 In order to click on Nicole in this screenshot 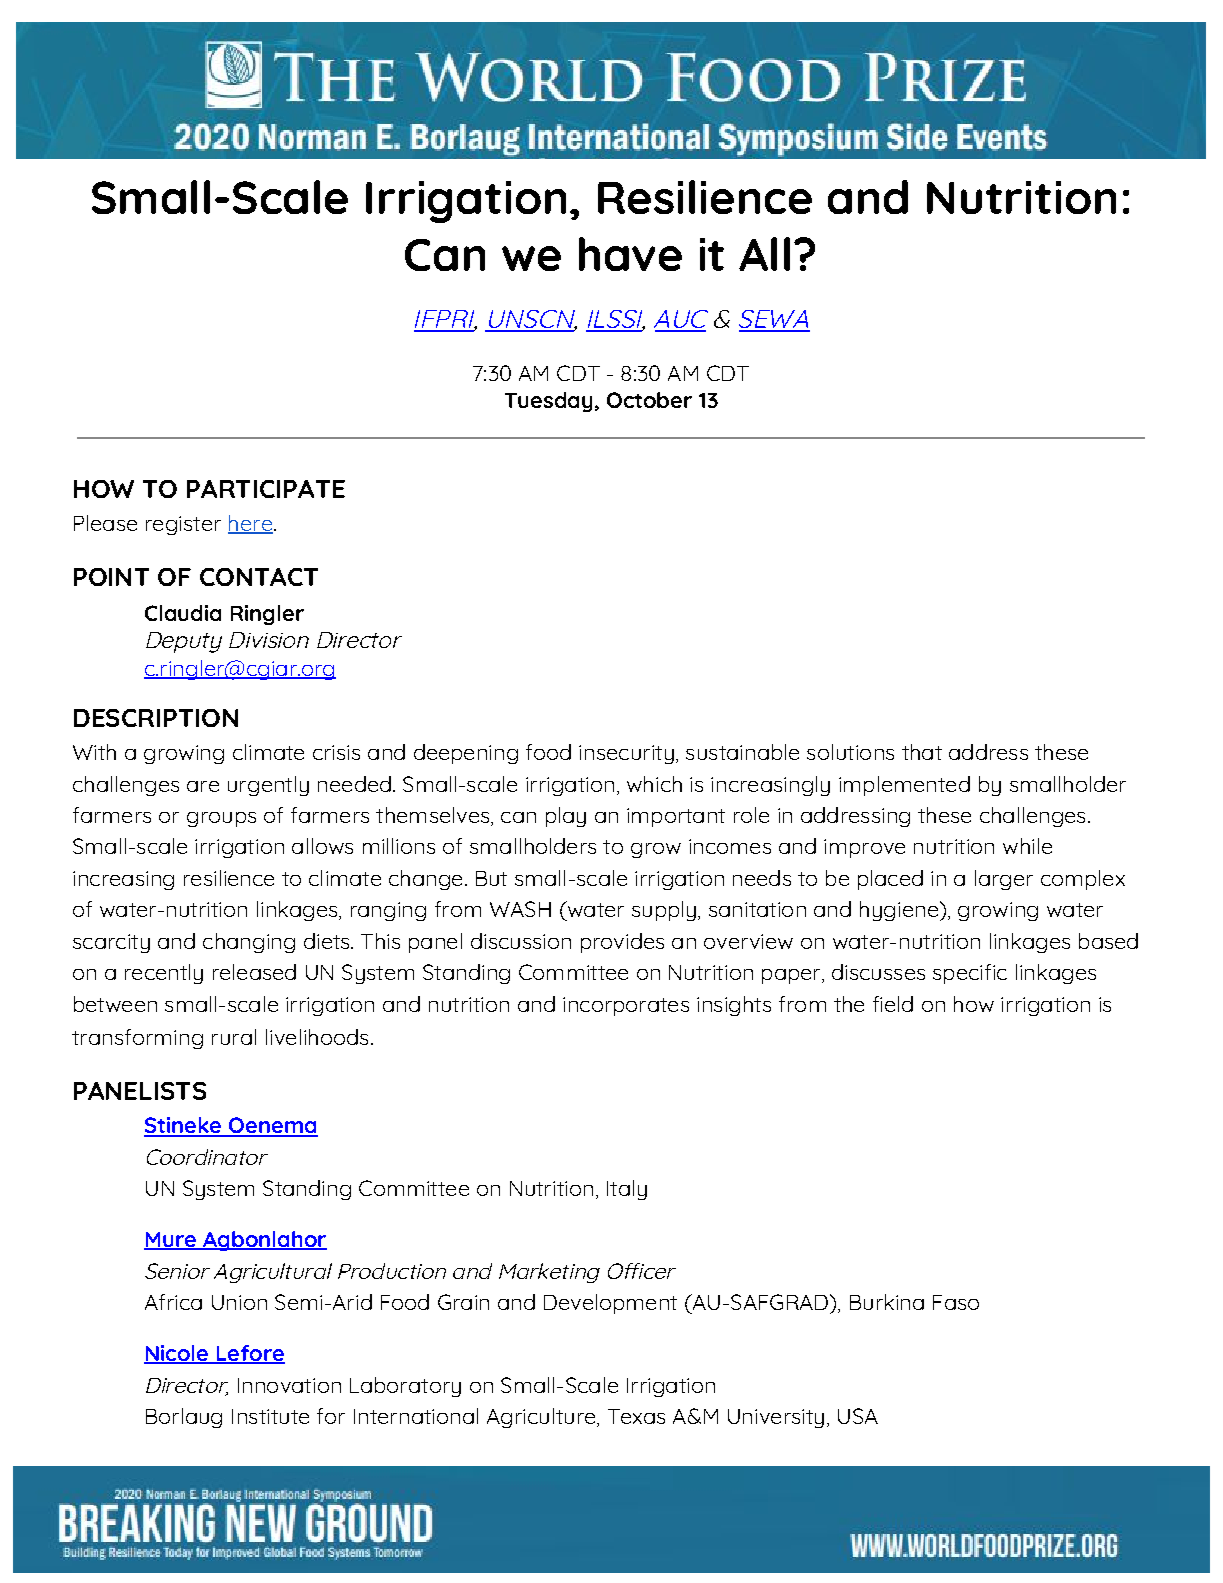, I will do `click(177, 1354)`.
